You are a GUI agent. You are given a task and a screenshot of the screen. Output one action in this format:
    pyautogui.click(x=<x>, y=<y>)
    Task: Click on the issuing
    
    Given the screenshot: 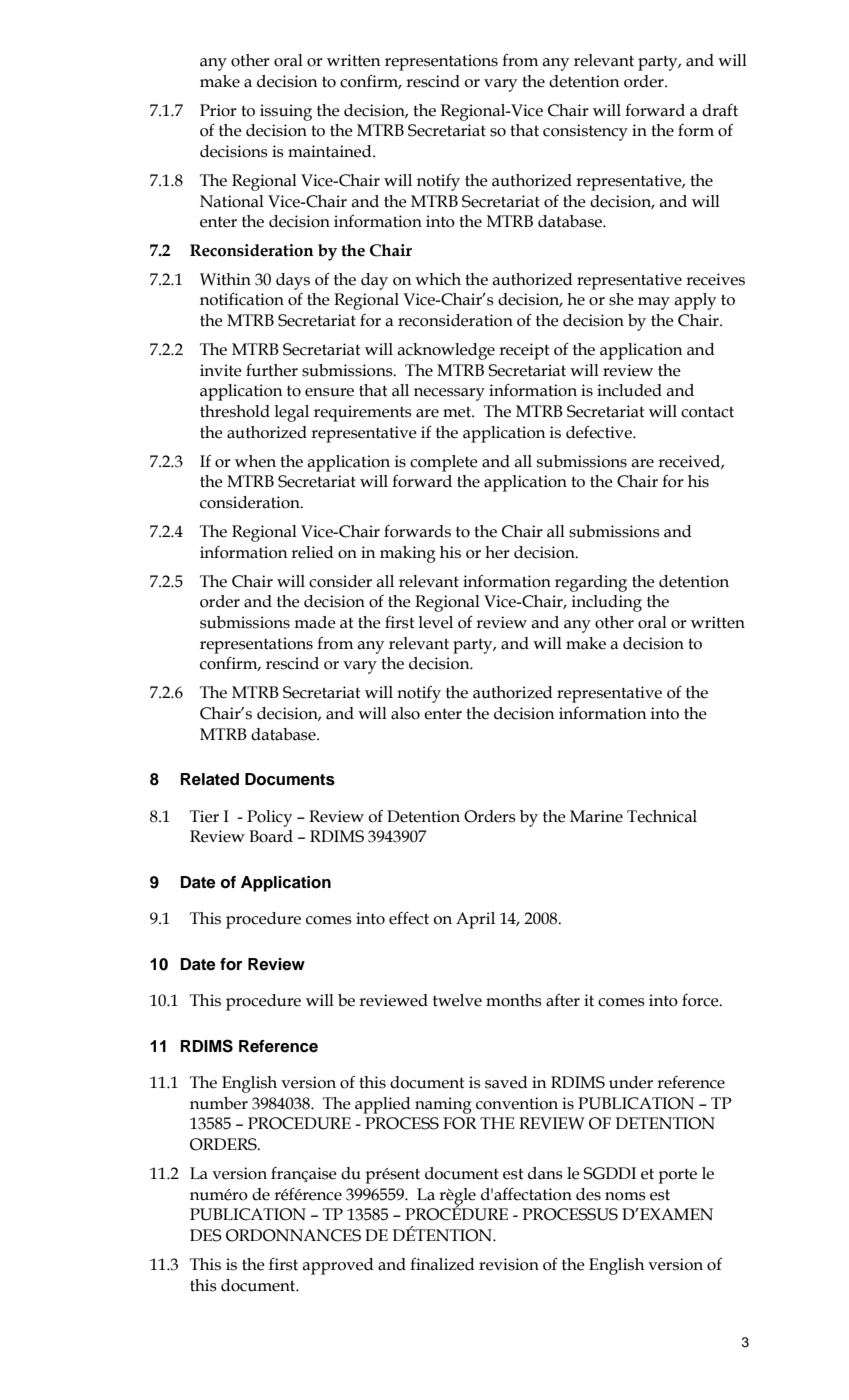 What is the action you would take?
    pyautogui.click(x=286, y=112)
